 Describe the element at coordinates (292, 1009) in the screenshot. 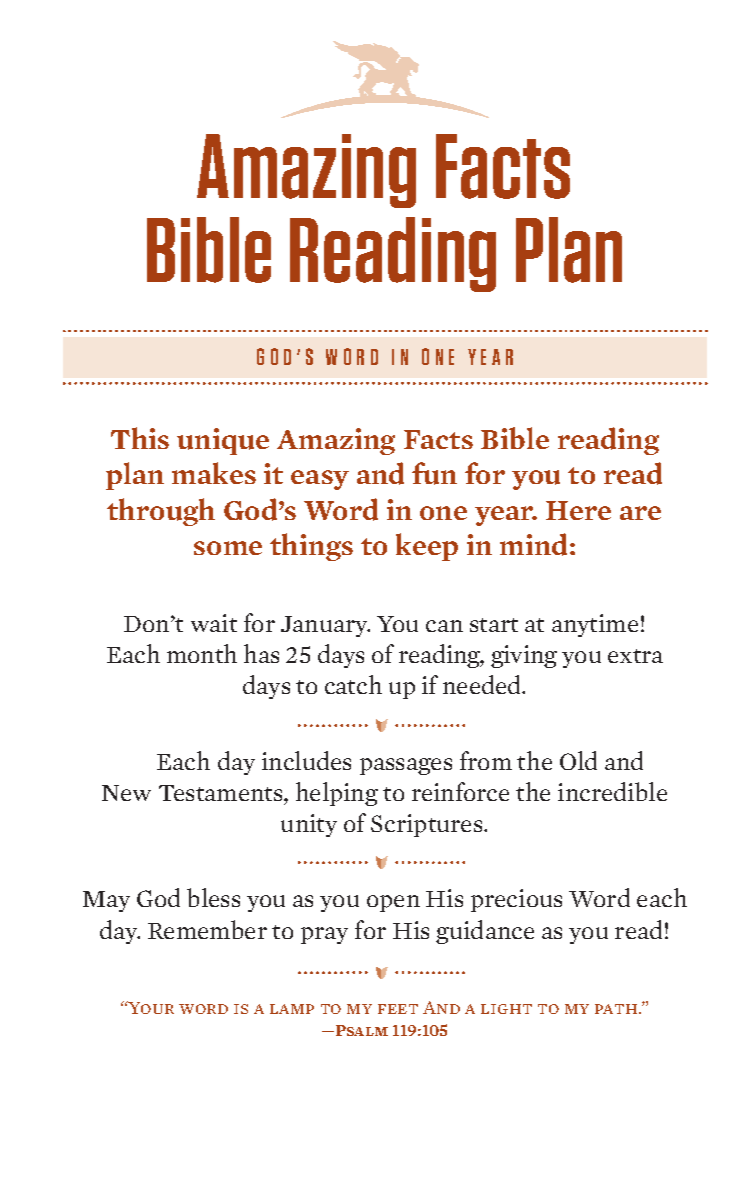

I see `lamp` at that location.
